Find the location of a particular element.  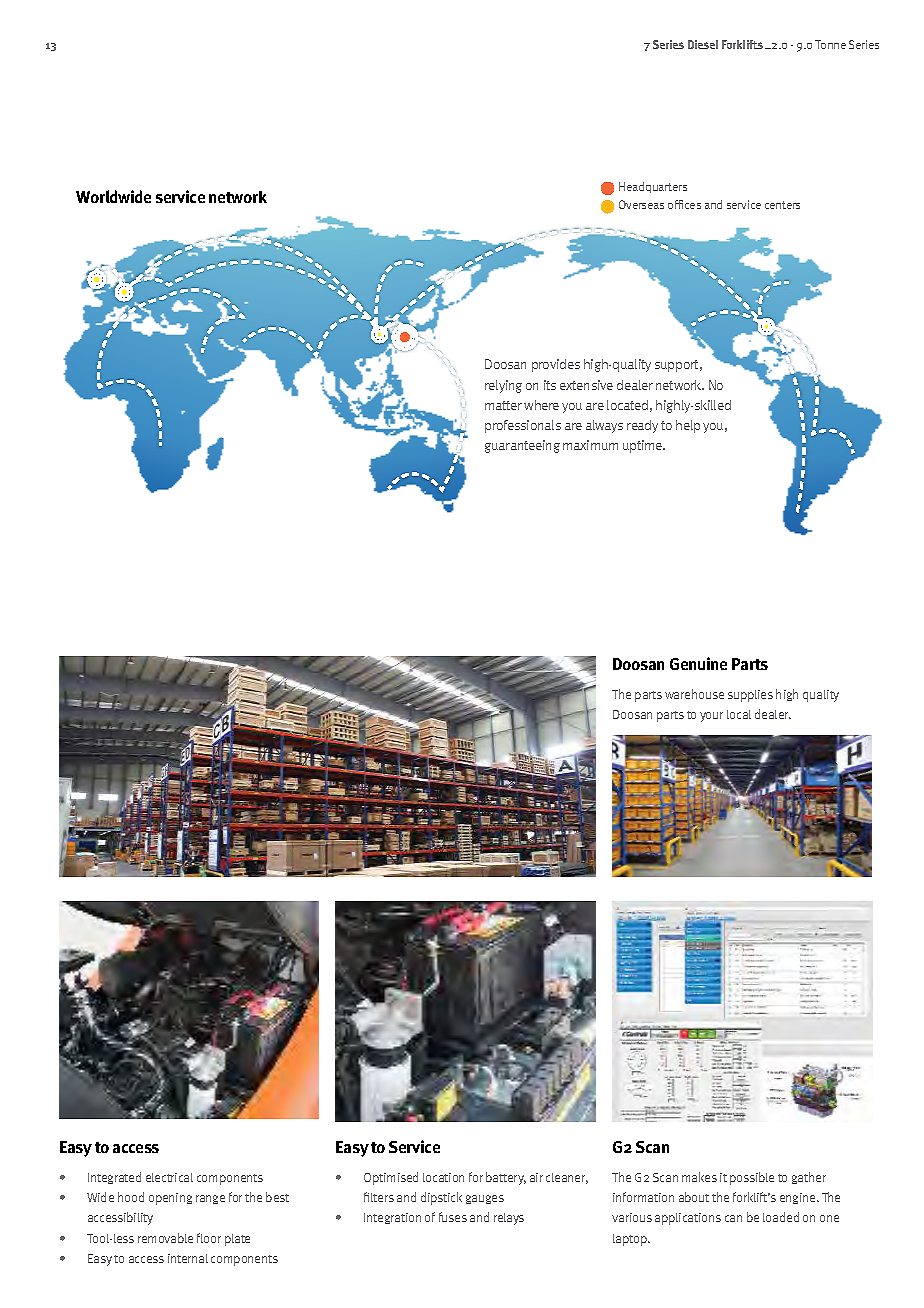

Diesel is located at coordinates (703, 44).
